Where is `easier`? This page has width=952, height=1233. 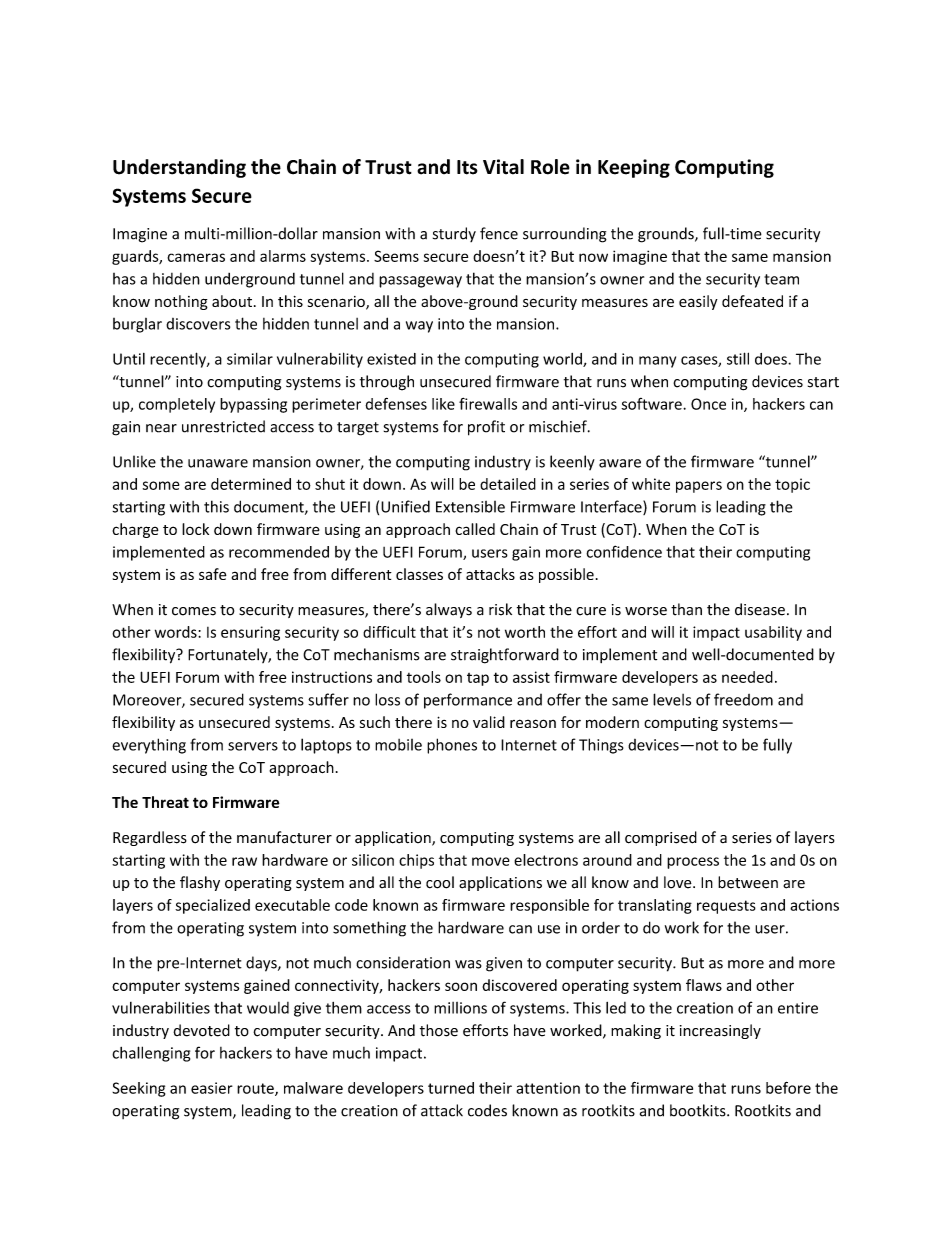 easier is located at coordinates (212, 1088).
